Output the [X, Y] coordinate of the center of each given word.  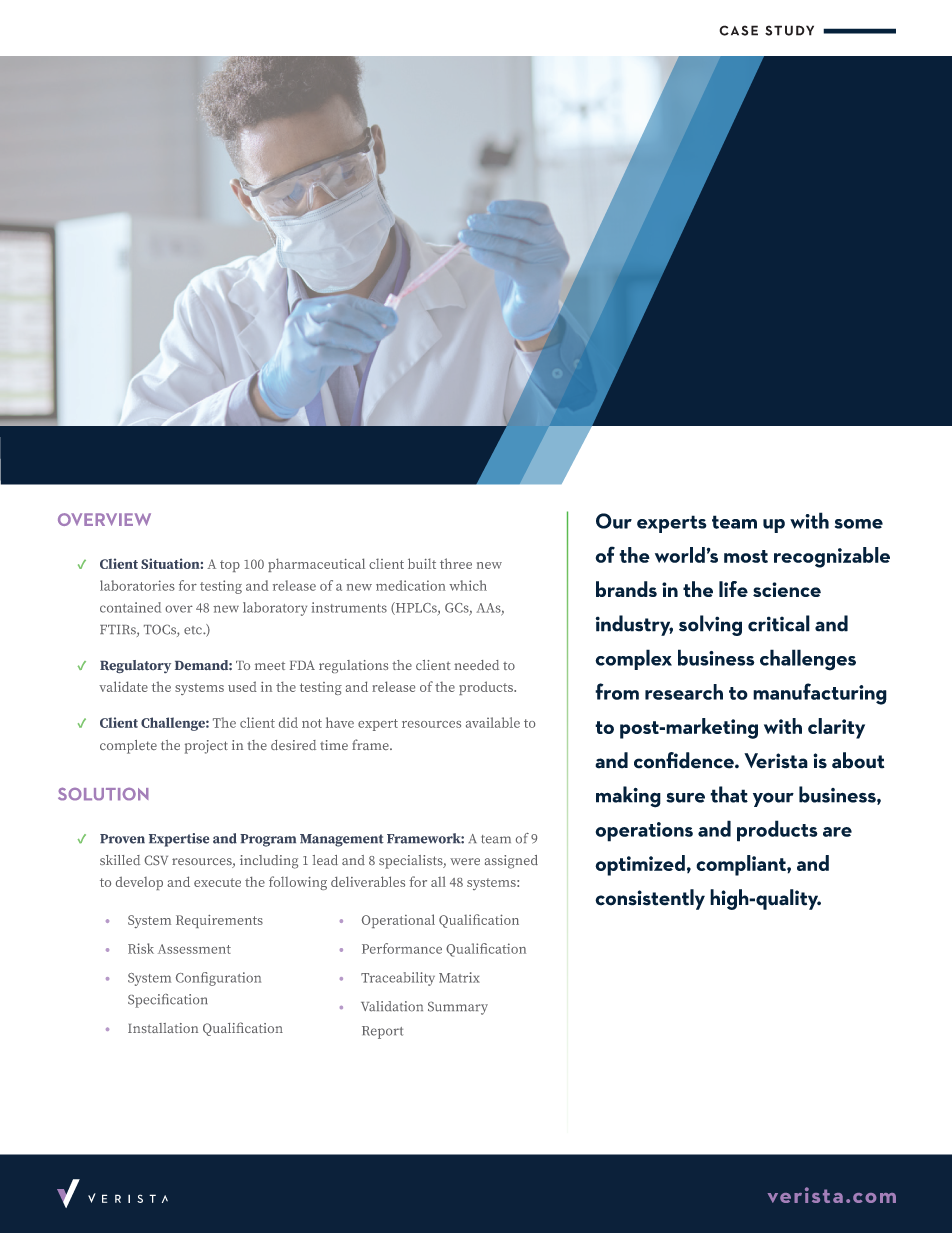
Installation [163, 1028]
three [456, 563]
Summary [458, 1008]
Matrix [459, 977]
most [746, 556]
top [230, 566]
